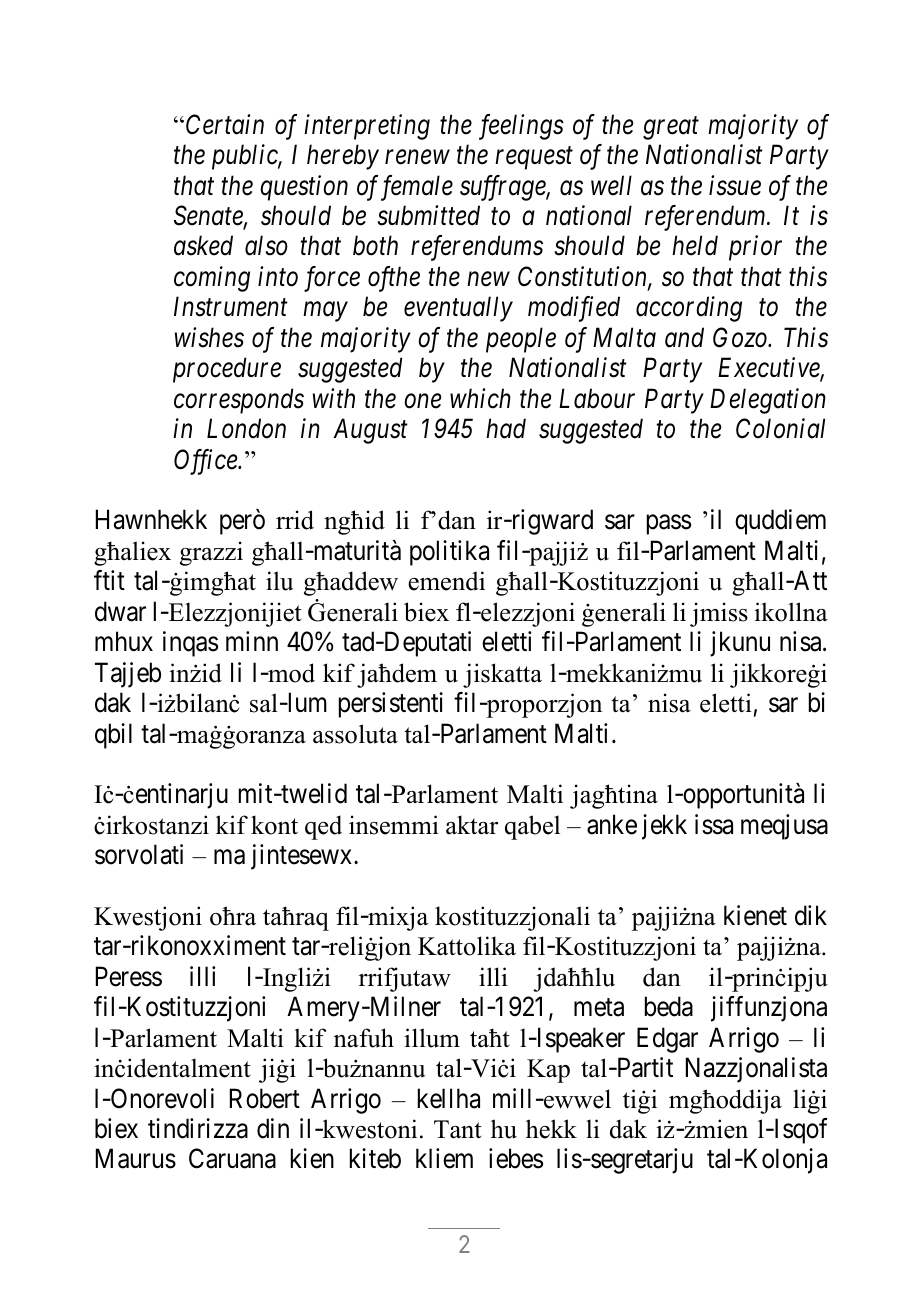 The height and width of the screenshot is (1313, 924). Describe the element at coordinates (304, 188) in the screenshot. I see `question` at that location.
